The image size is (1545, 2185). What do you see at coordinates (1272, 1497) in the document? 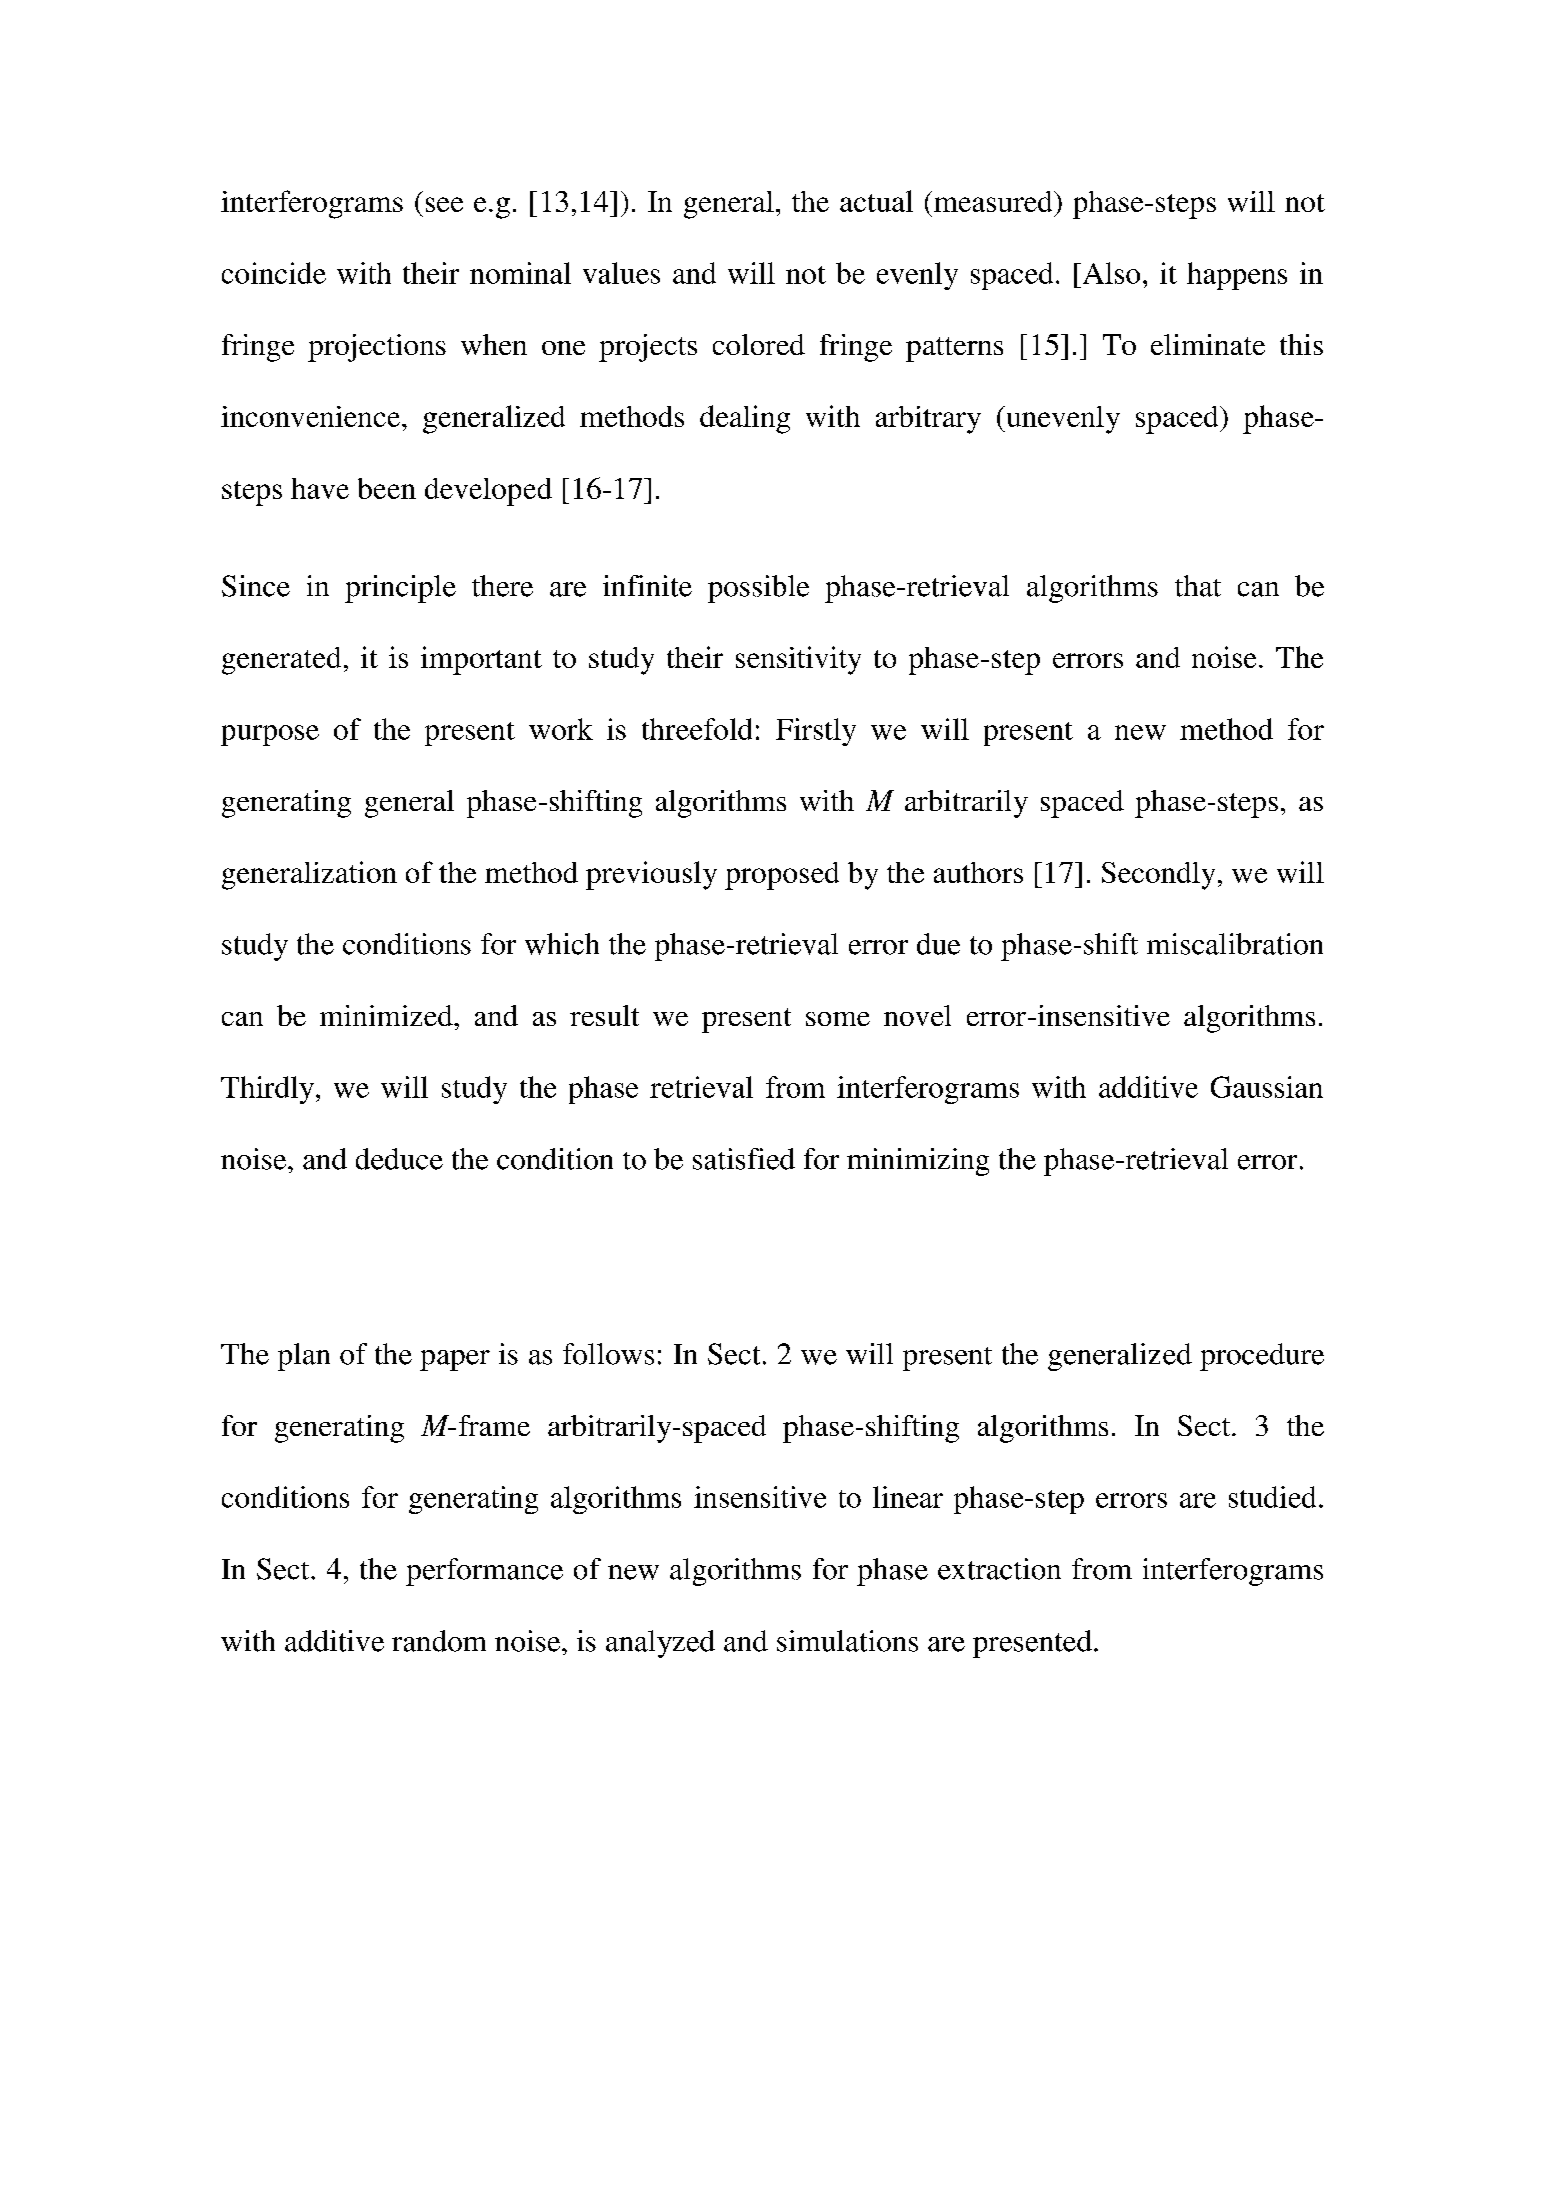
I see `studied` at bounding box center [1272, 1497].
